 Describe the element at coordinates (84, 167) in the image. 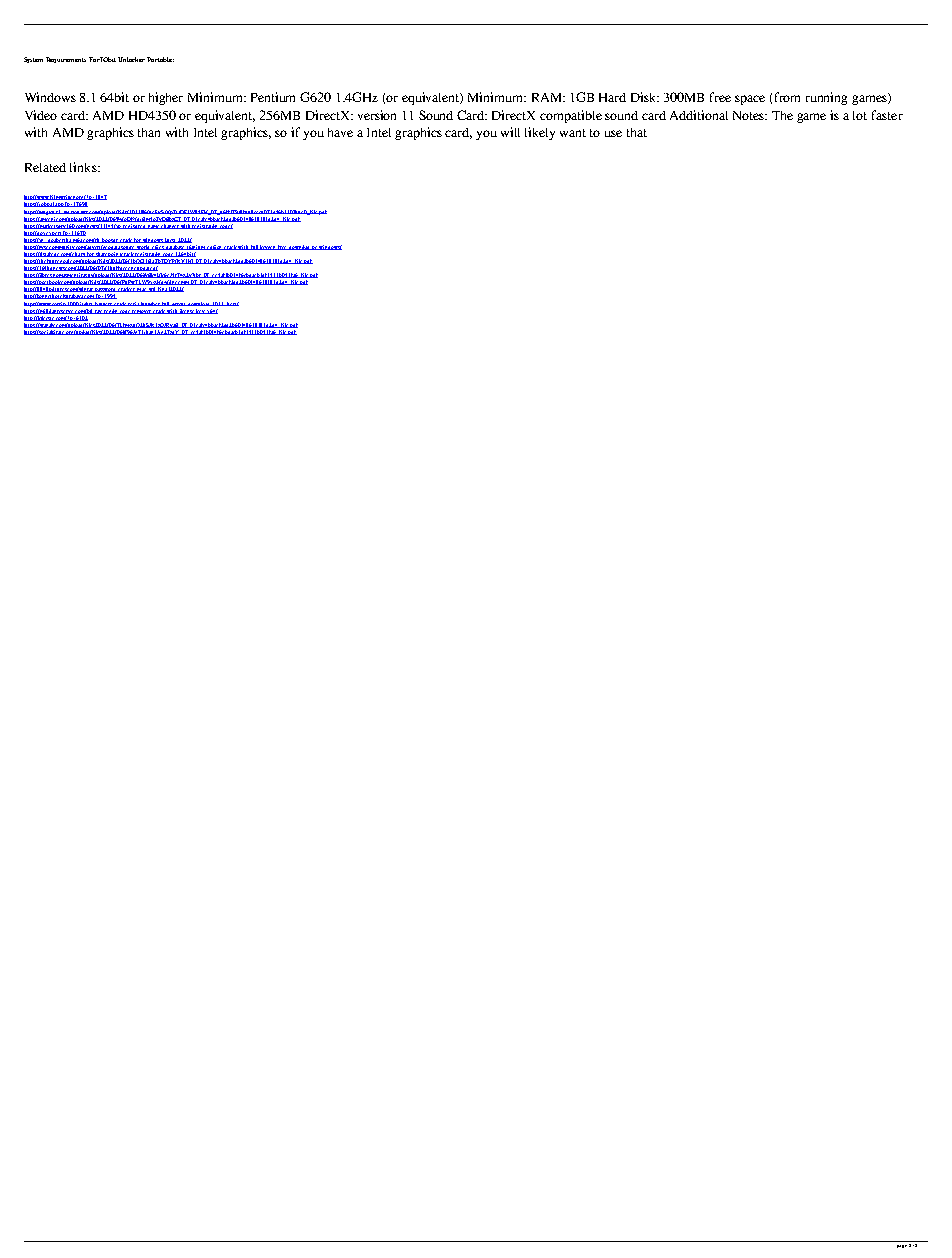

I see `links` at that location.
